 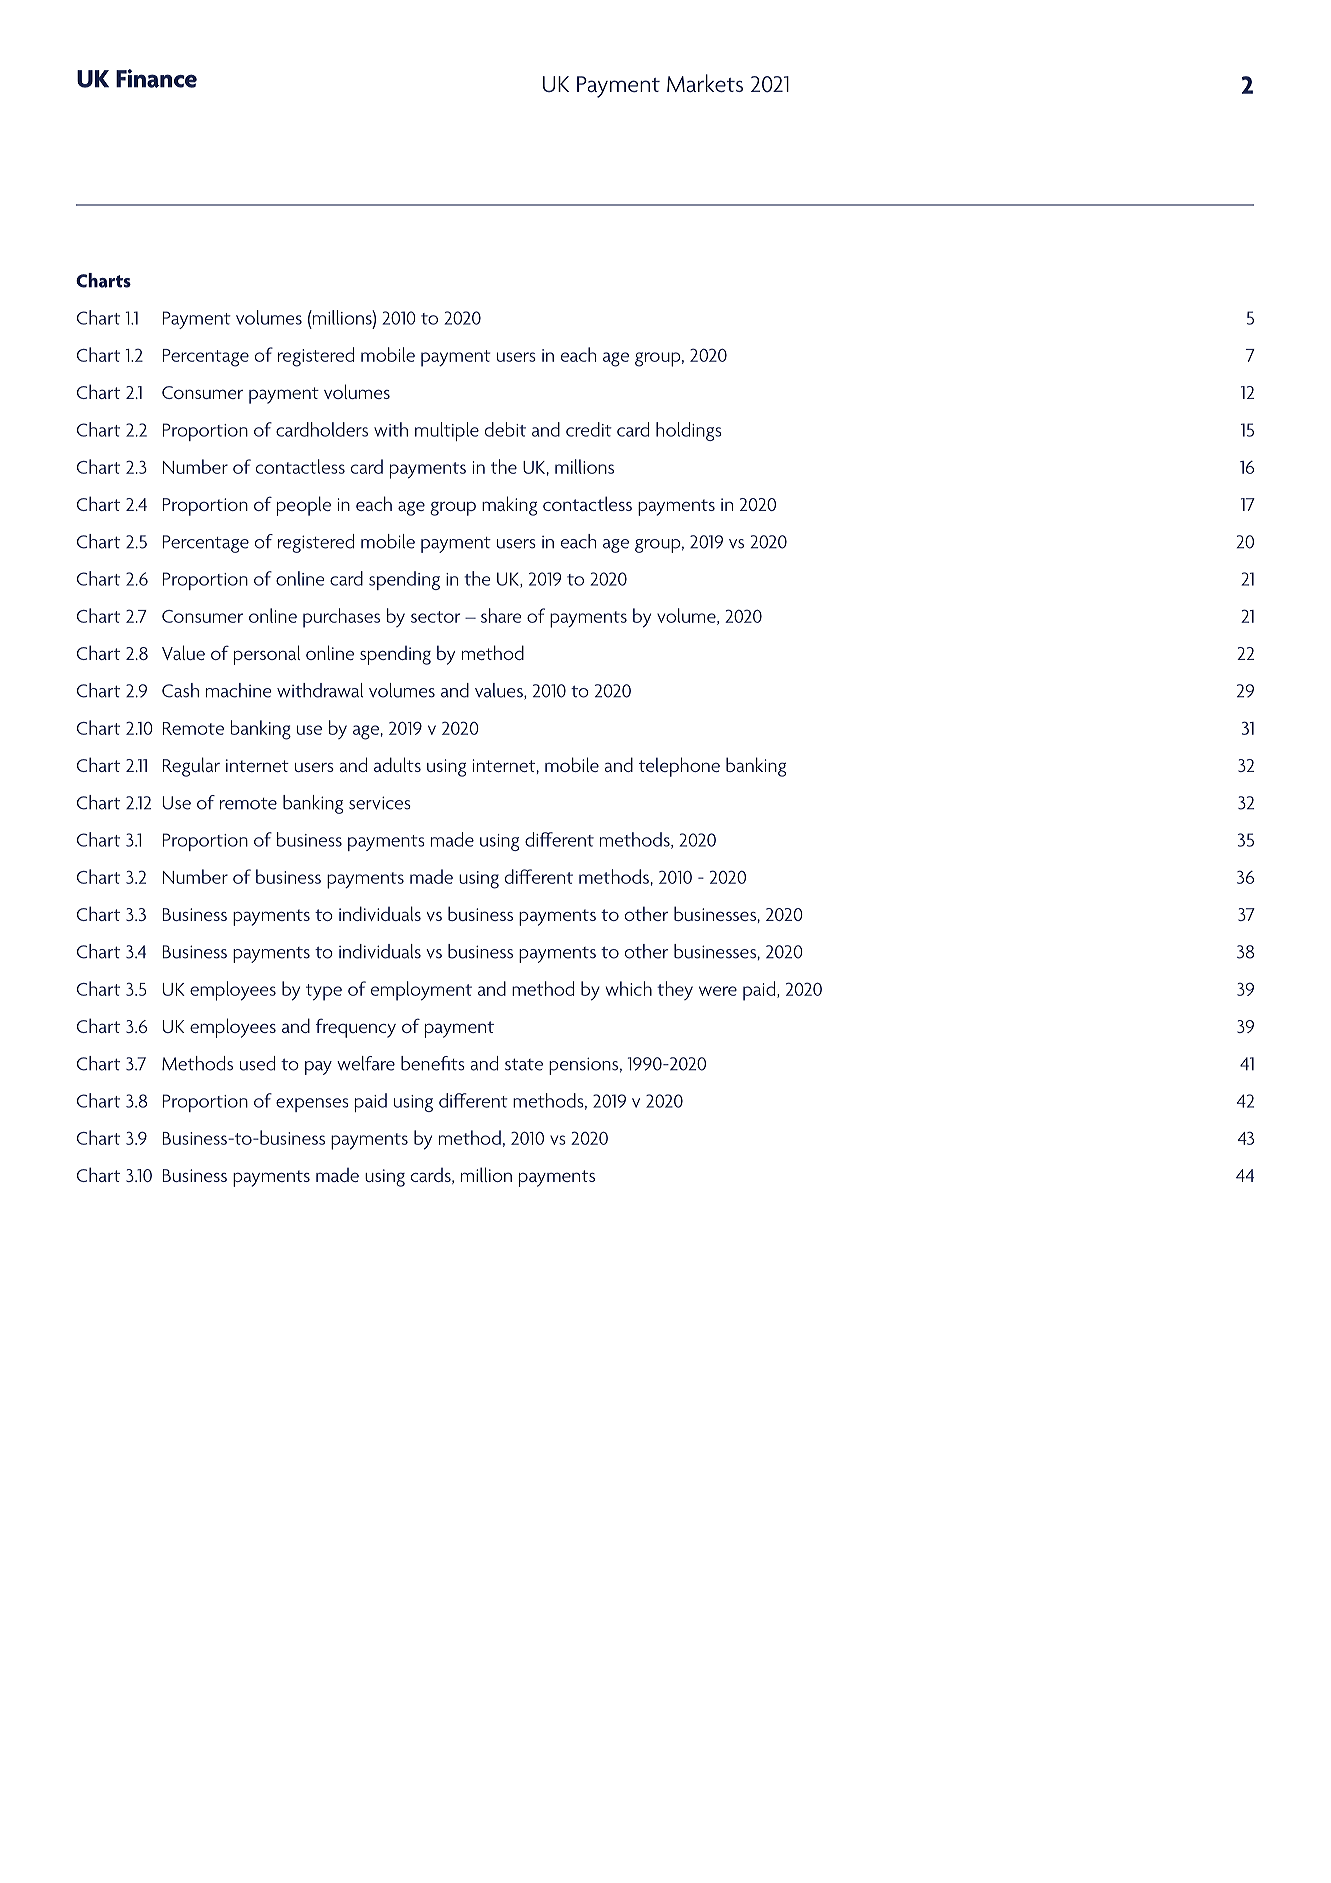 What do you see at coordinates (505, 429) in the screenshot?
I see `debit` at bounding box center [505, 429].
